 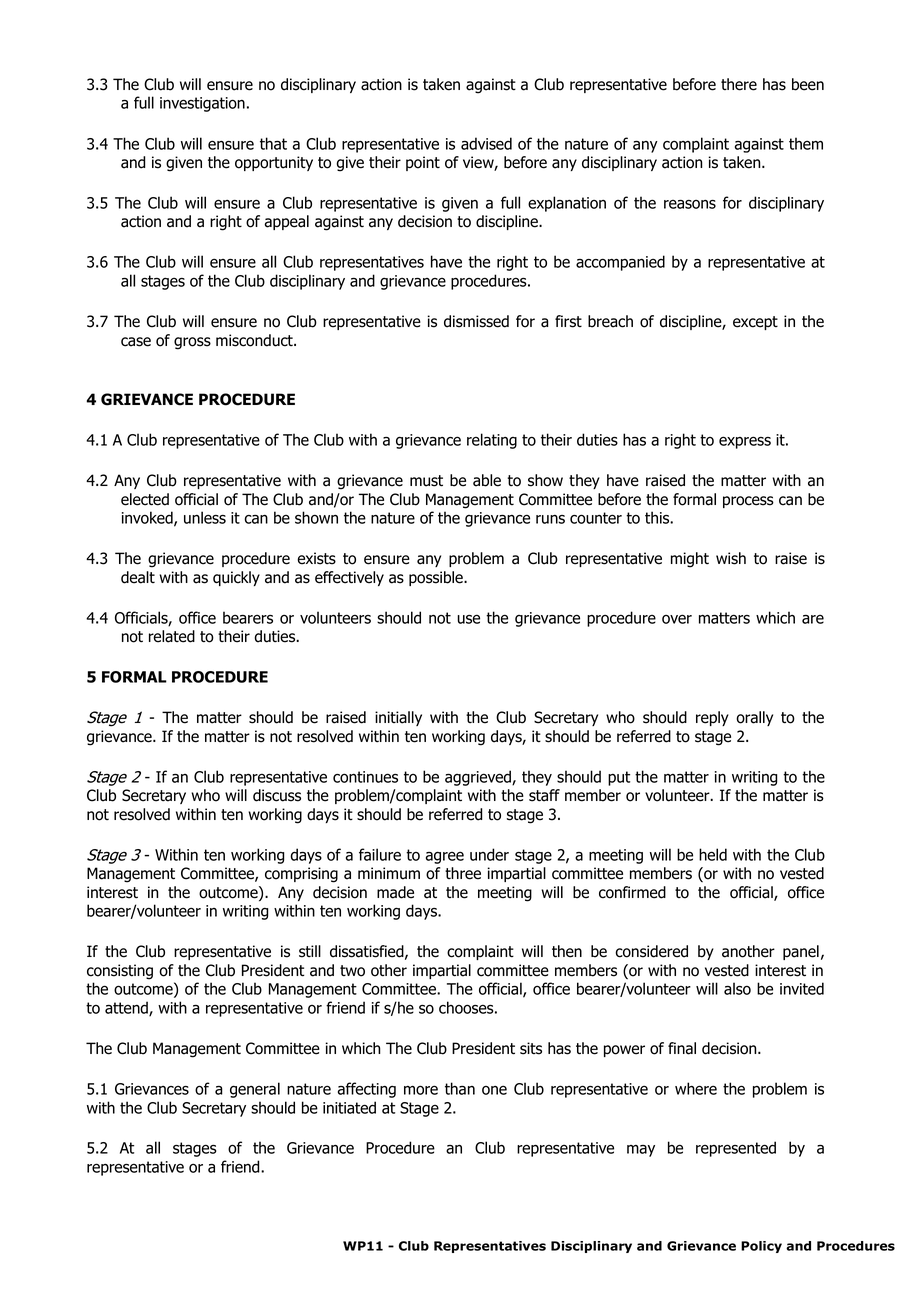 I want to click on use, so click(x=468, y=619).
